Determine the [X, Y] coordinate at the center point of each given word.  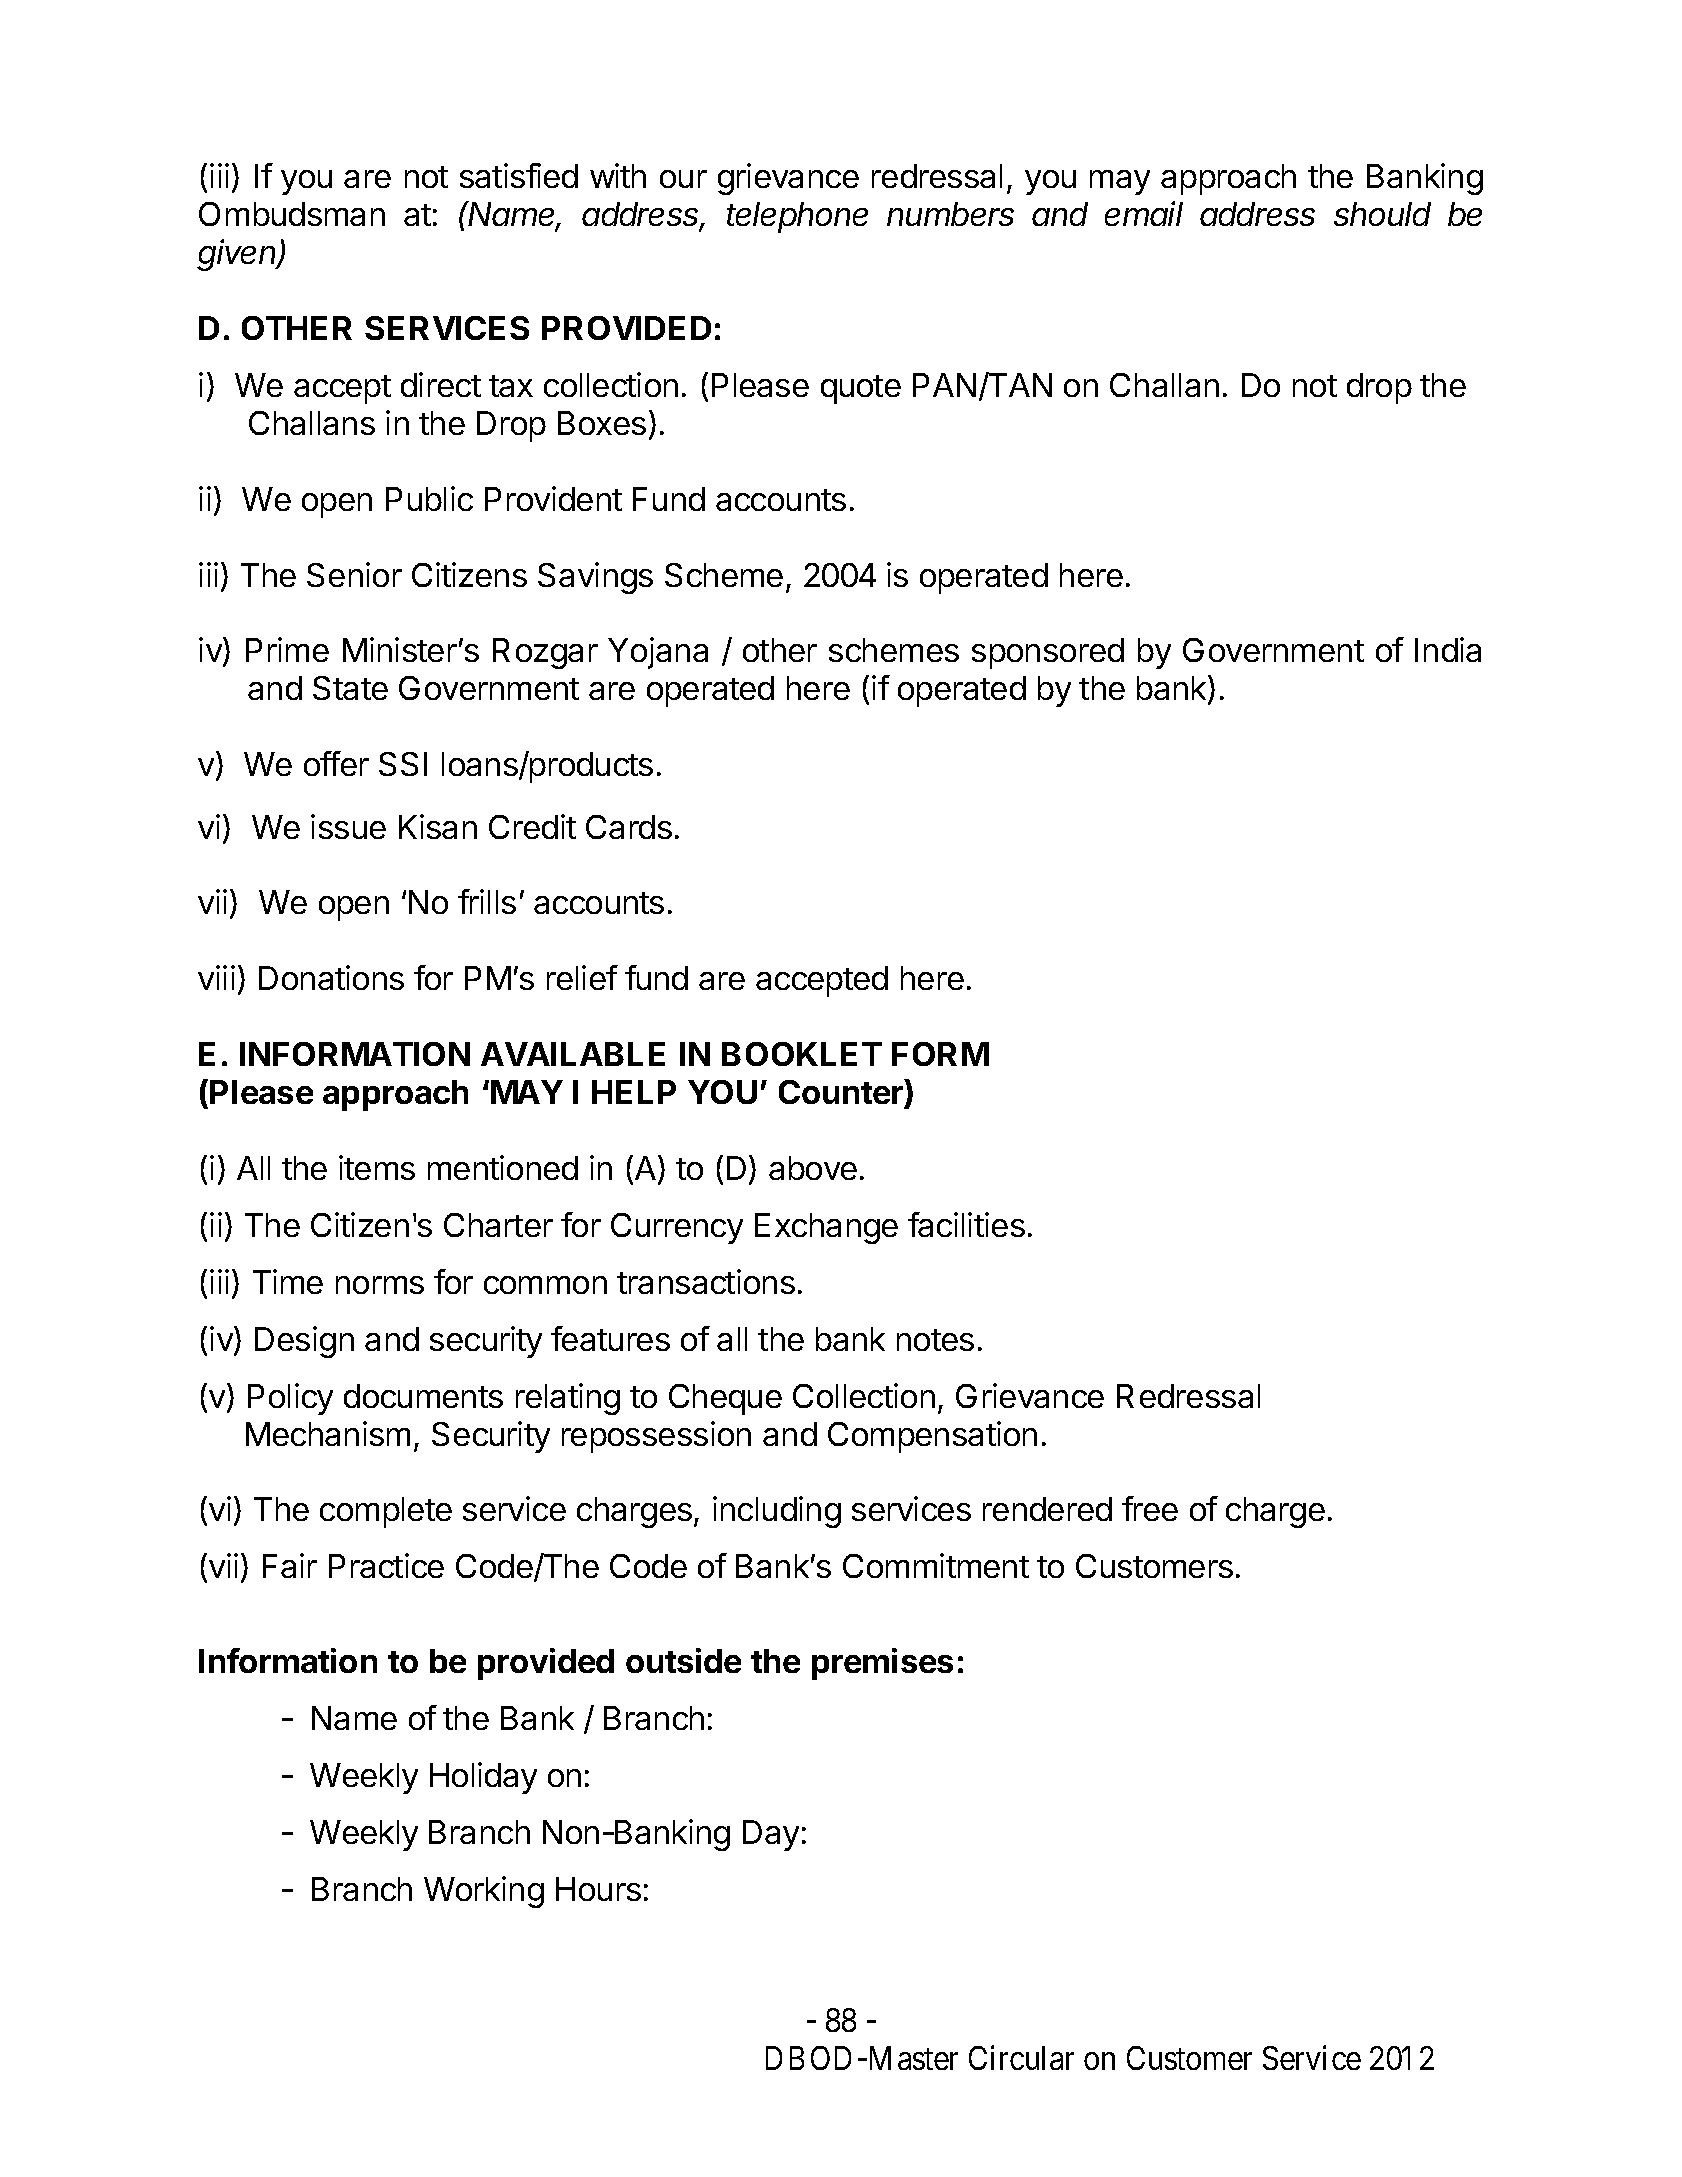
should [1382, 214]
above [813, 1168]
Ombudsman [292, 214]
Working [484, 1892]
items [377, 1167]
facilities [966, 1224]
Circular [1021, 2057]
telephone [797, 217]
